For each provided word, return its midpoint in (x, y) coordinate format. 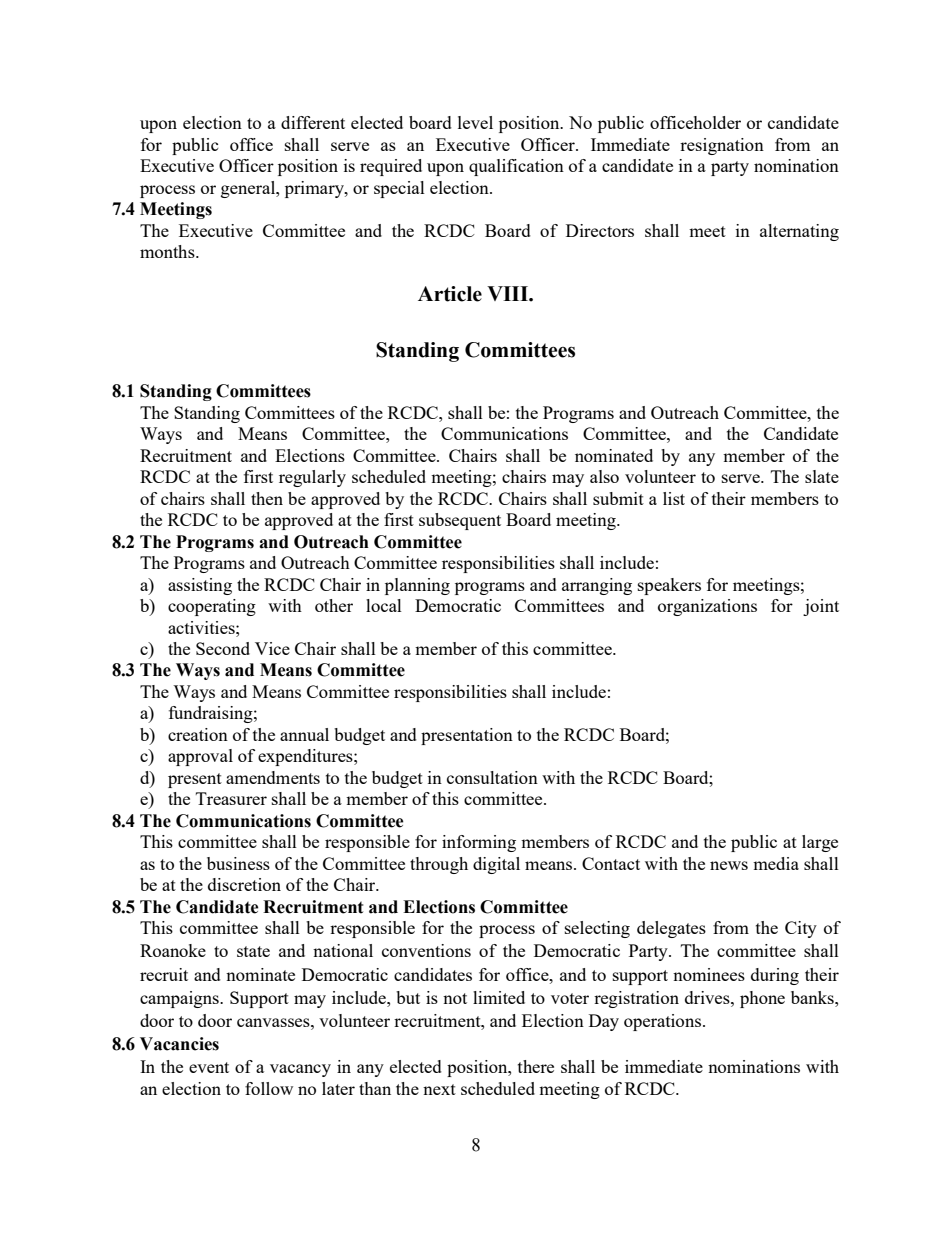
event (209, 1067)
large (820, 843)
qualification (516, 167)
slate (822, 476)
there (536, 1066)
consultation (492, 777)
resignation (722, 146)
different (313, 122)
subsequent (460, 521)
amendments (273, 777)
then (267, 498)
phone (762, 999)
